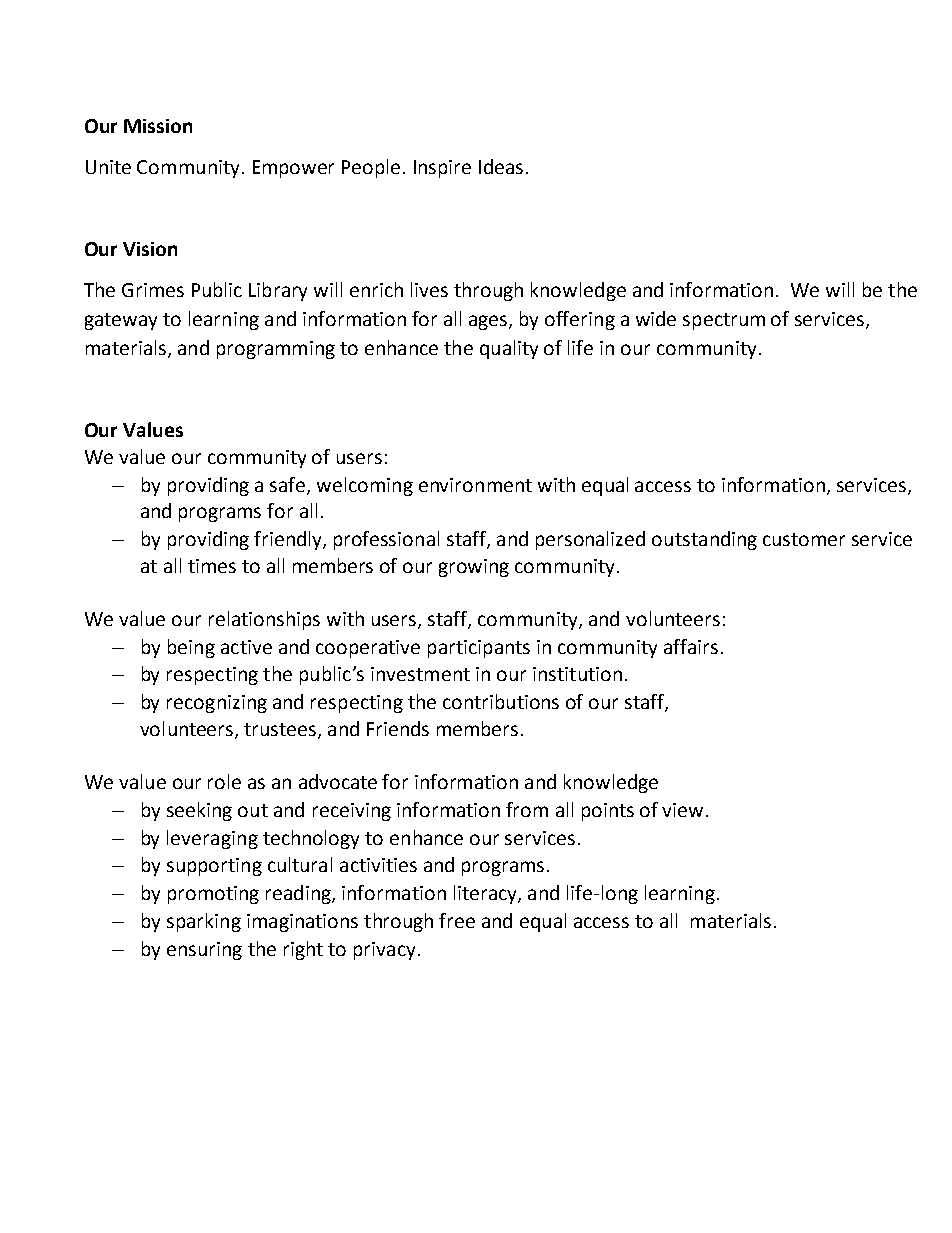 The height and width of the page is (1233, 952). I want to click on Mission, so click(158, 126).
